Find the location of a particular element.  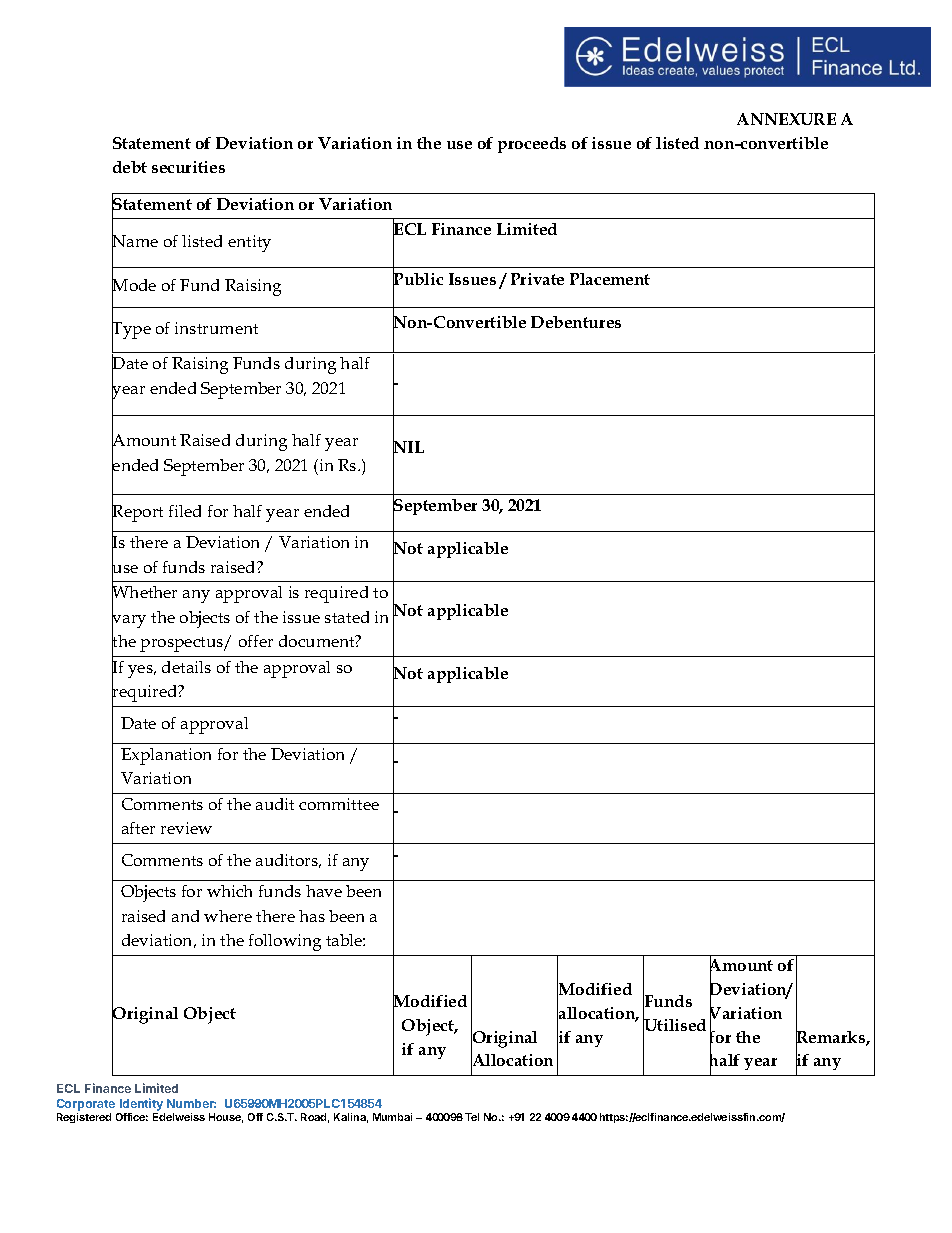

NIL is located at coordinates (408, 447).
